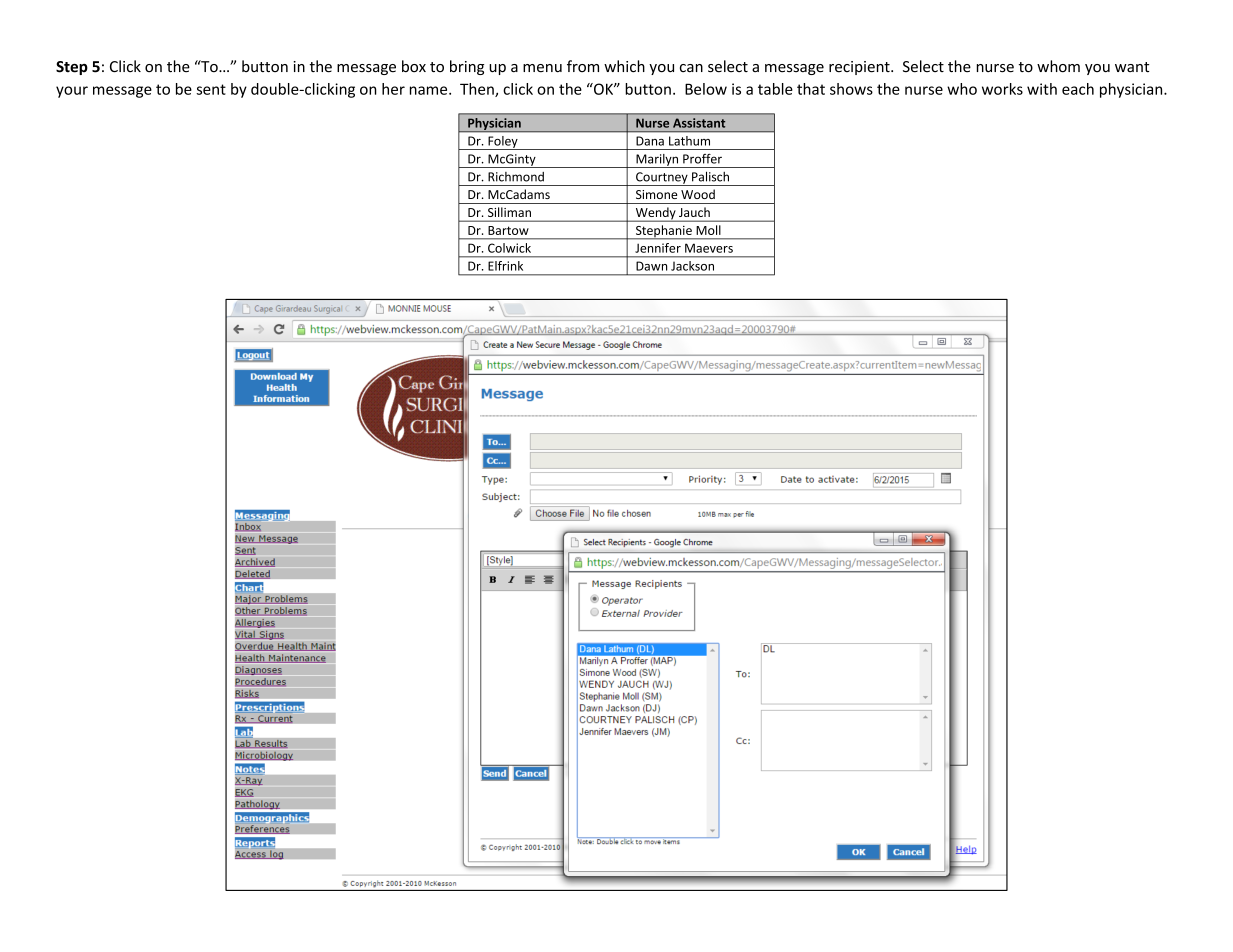 Image resolution: width=1233 pixels, height=952 pixels. I want to click on Jackson, so click(692, 266).
